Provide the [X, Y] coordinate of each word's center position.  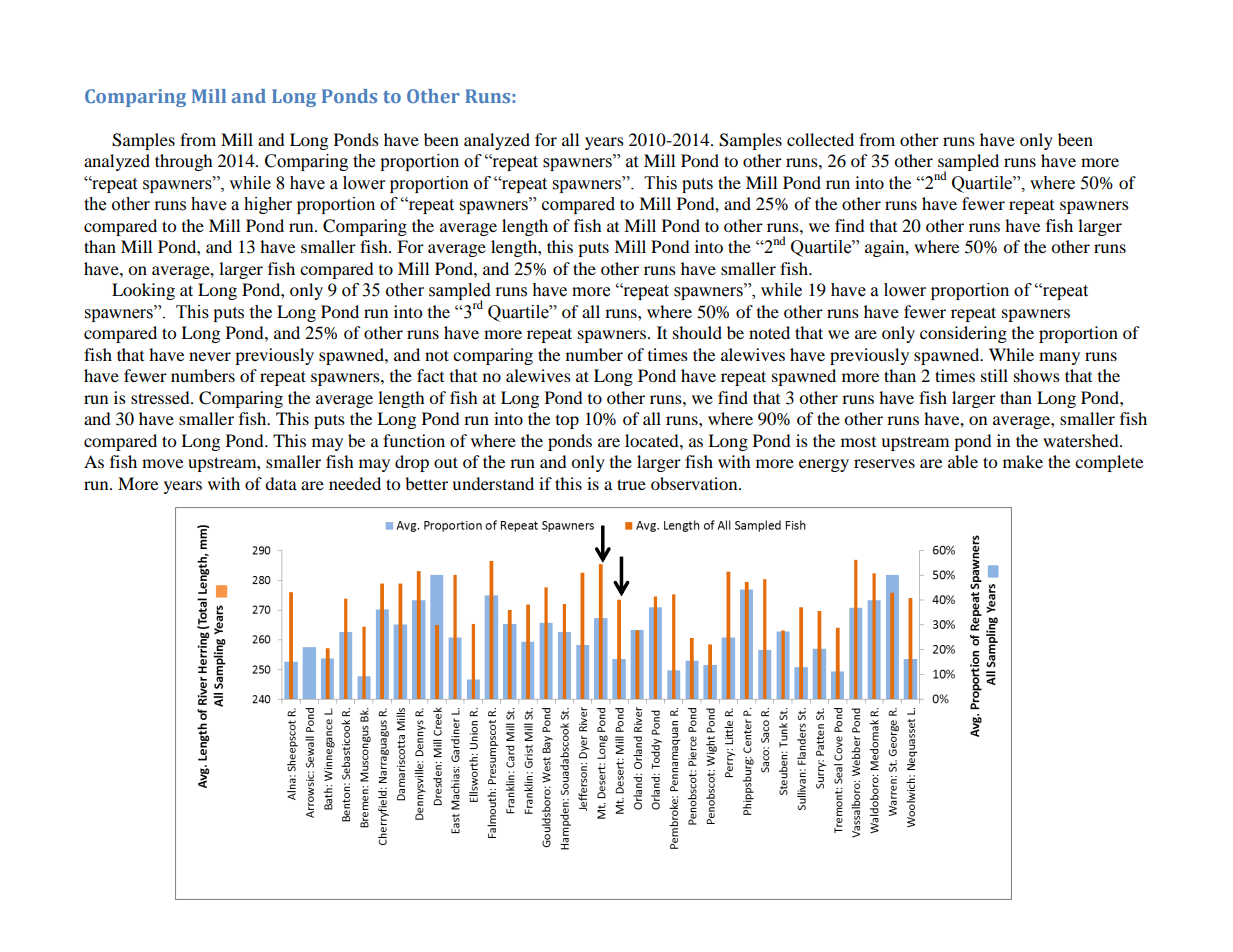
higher [268, 205]
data [281, 483]
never [210, 356]
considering [963, 334]
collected [820, 139]
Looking [143, 291]
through [184, 162]
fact [430, 375]
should [697, 332]
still [994, 375]
